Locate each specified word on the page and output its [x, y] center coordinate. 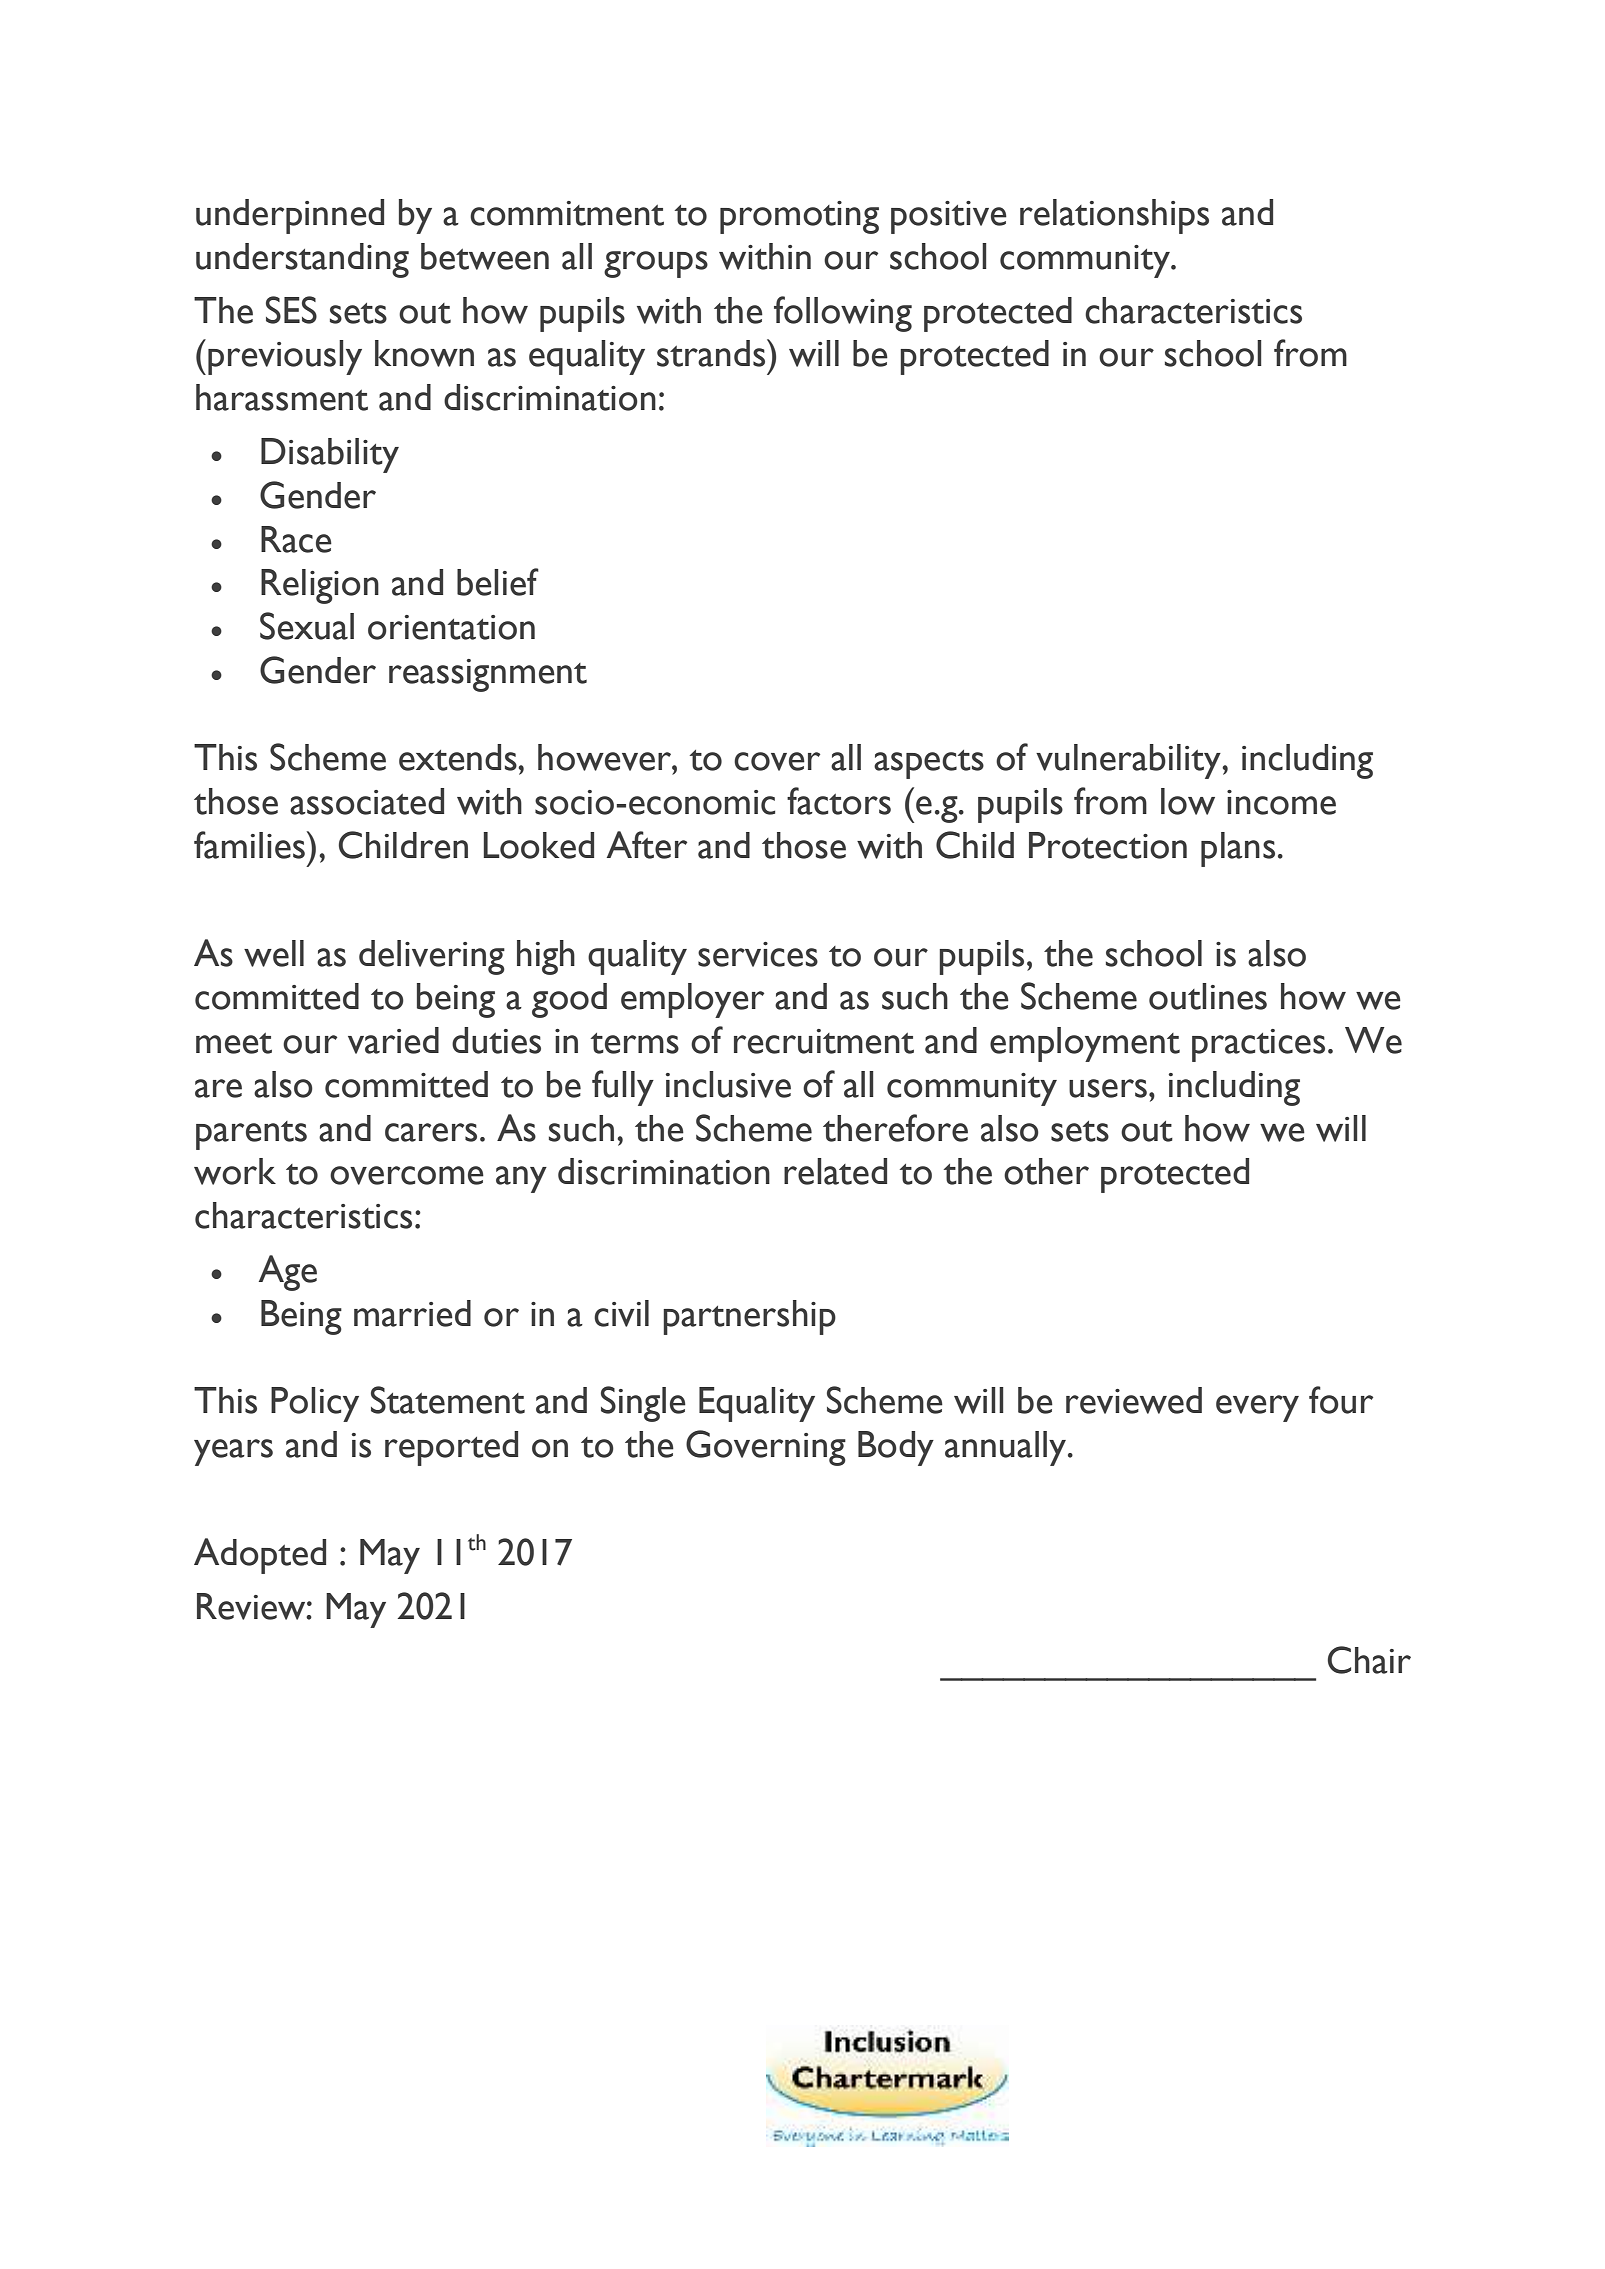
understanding [302, 260]
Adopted [260, 1556]
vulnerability [1129, 761]
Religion [320, 586]
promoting [799, 217]
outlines [1208, 996]
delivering [432, 957]
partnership [749, 1317]
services [758, 954]
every [1257, 1408]
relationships [1114, 216]
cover [777, 761]
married [412, 1313]
